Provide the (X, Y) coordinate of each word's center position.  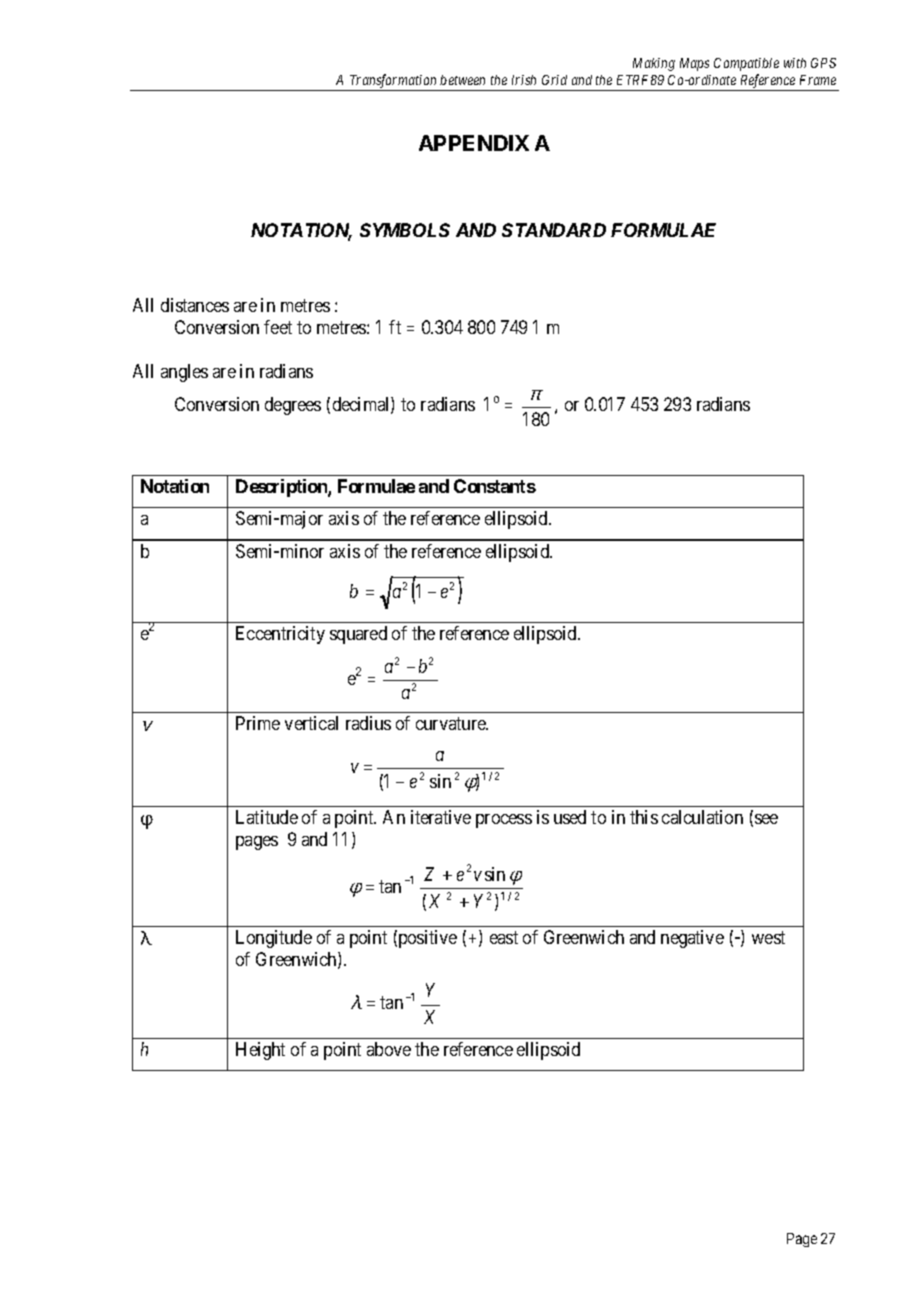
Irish (524, 80)
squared (358, 635)
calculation (702, 817)
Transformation (393, 82)
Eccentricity (280, 635)
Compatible (746, 64)
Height (260, 1051)
